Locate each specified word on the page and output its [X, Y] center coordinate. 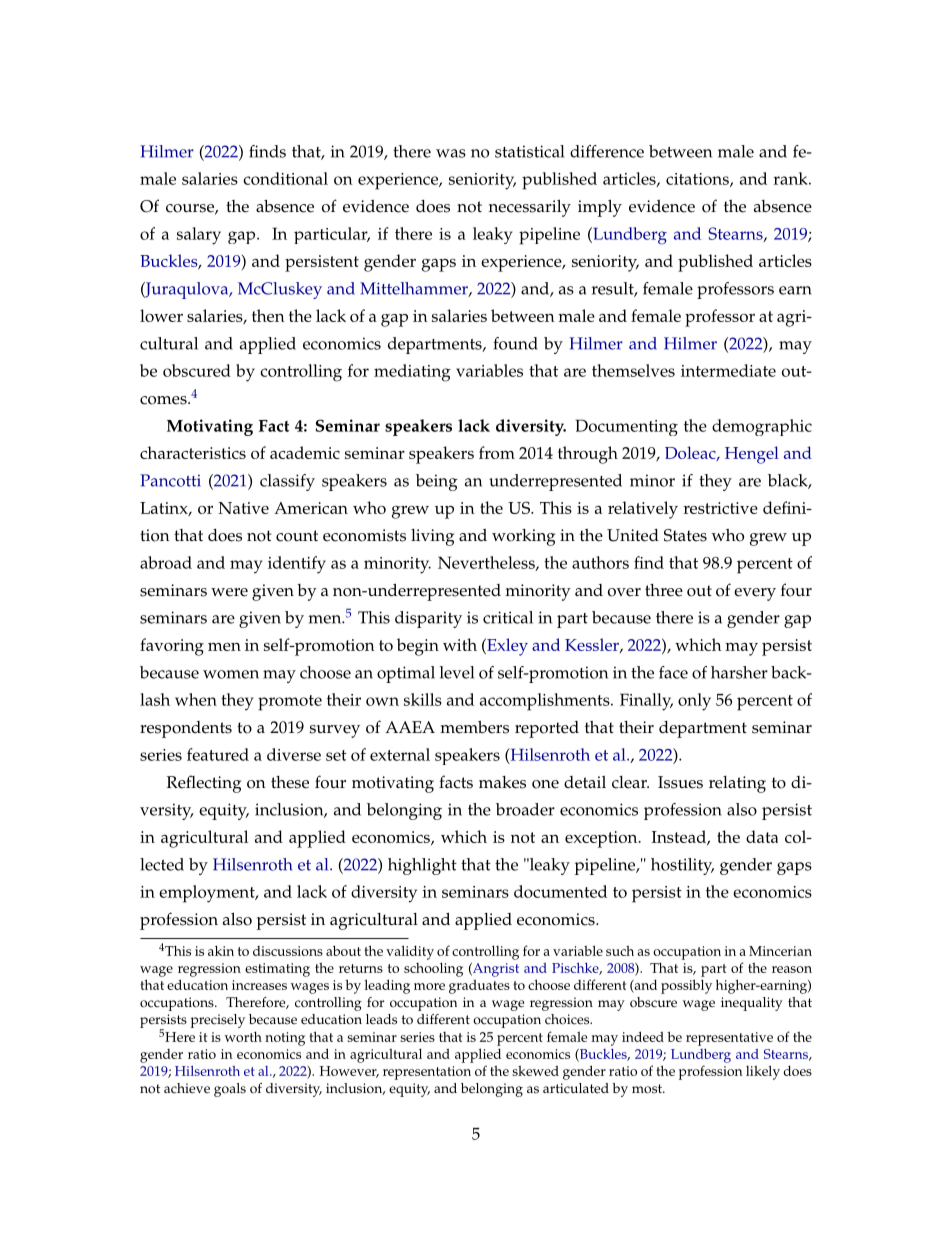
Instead [680, 837]
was [451, 153]
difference [607, 151]
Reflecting [204, 784]
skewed [535, 1070]
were [229, 592]
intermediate [728, 370]
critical [508, 617]
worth [243, 1036]
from [497, 452]
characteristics [193, 452]
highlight [422, 866]
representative [729, 1039]
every [755, 594]
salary [199, 236]
